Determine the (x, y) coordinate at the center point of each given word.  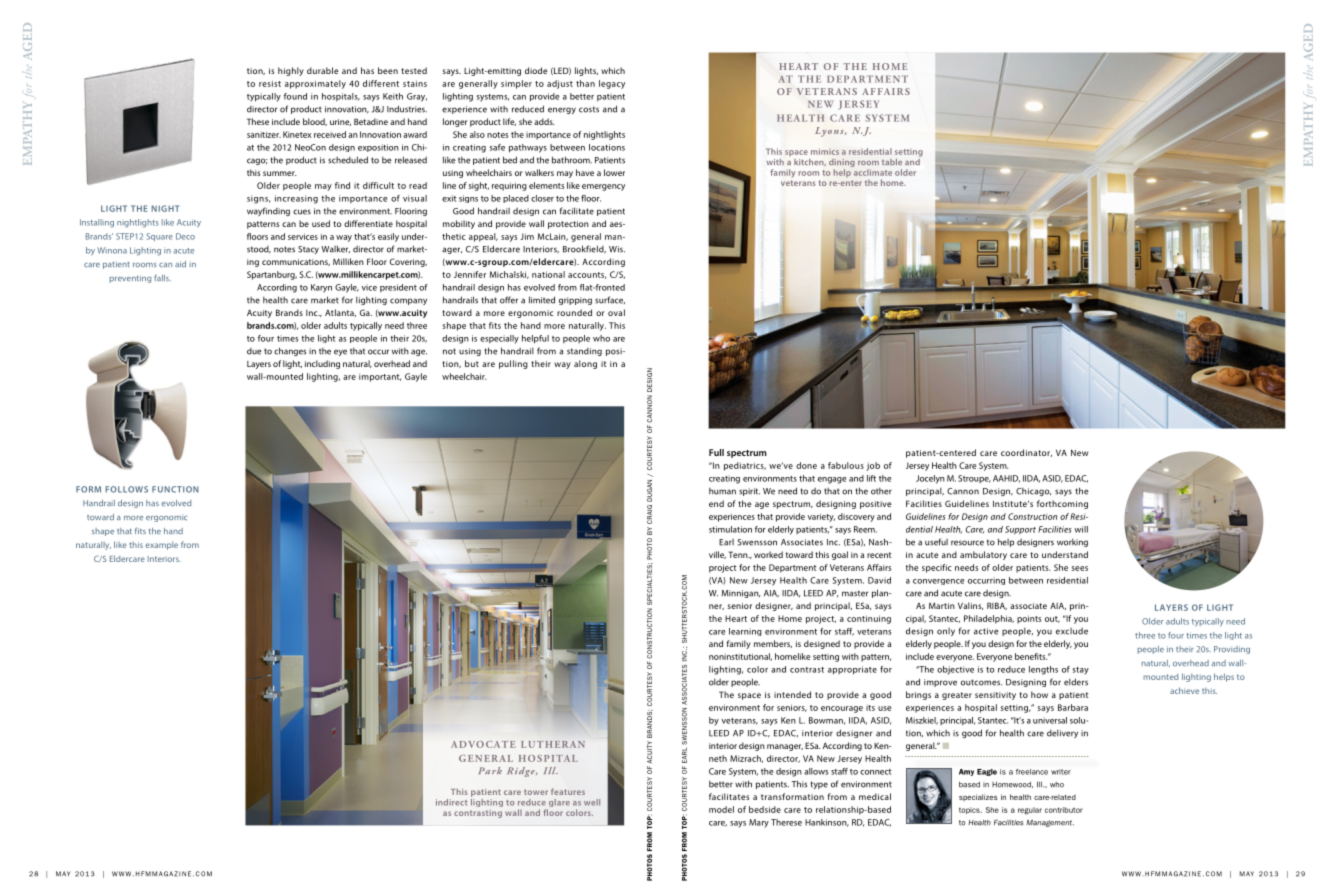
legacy (612, 84)
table (892, 162)
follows (126, 489)
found (295, 96)
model (721, 809)
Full (716, 452)
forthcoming (1062, 504)
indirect (452, 802)
